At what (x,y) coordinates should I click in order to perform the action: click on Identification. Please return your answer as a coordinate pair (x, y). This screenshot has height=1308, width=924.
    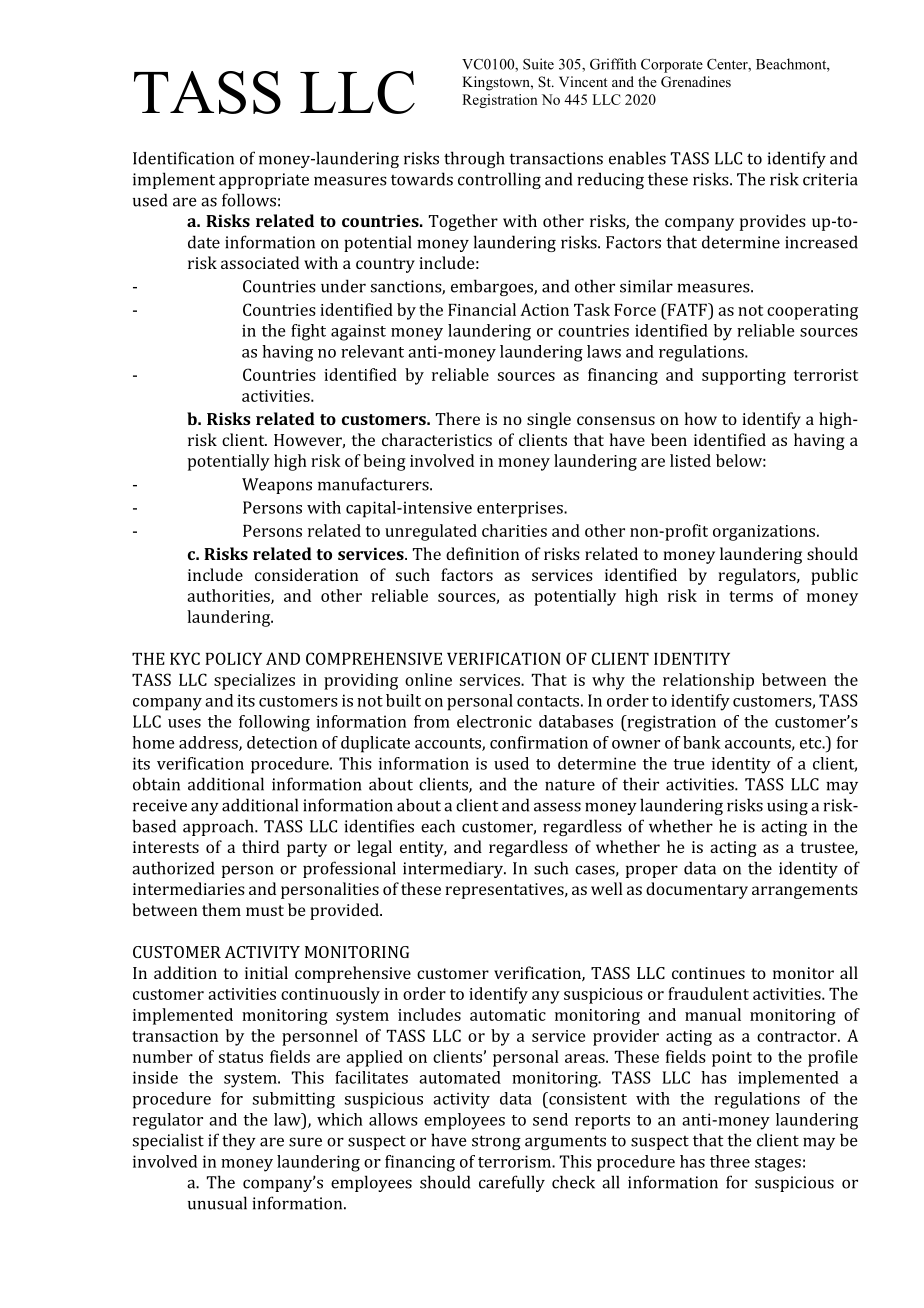
    Looking at the image, I should click on (183, 158).
